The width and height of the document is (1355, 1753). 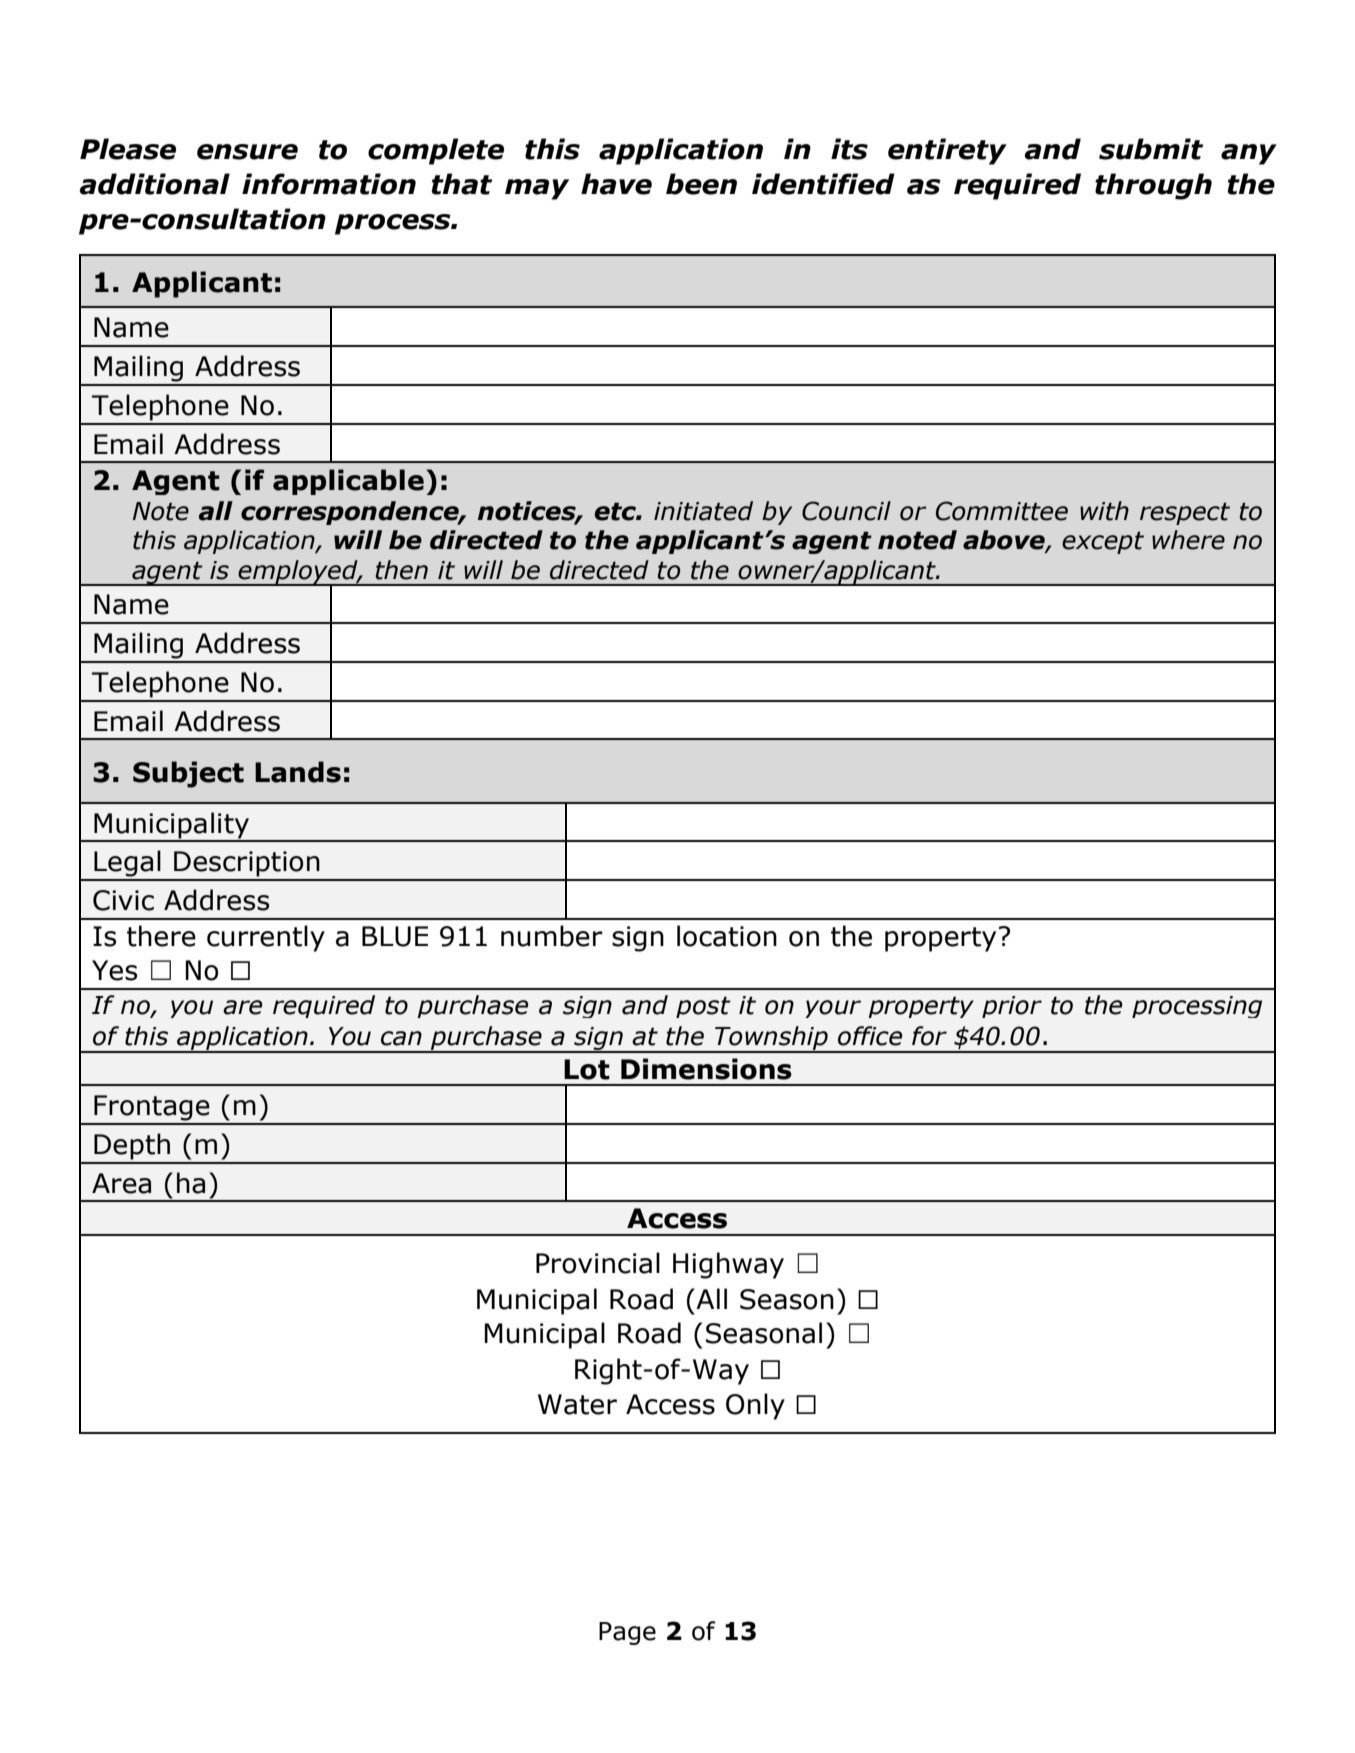 I want to click on location, so click(x=727, y=936).
